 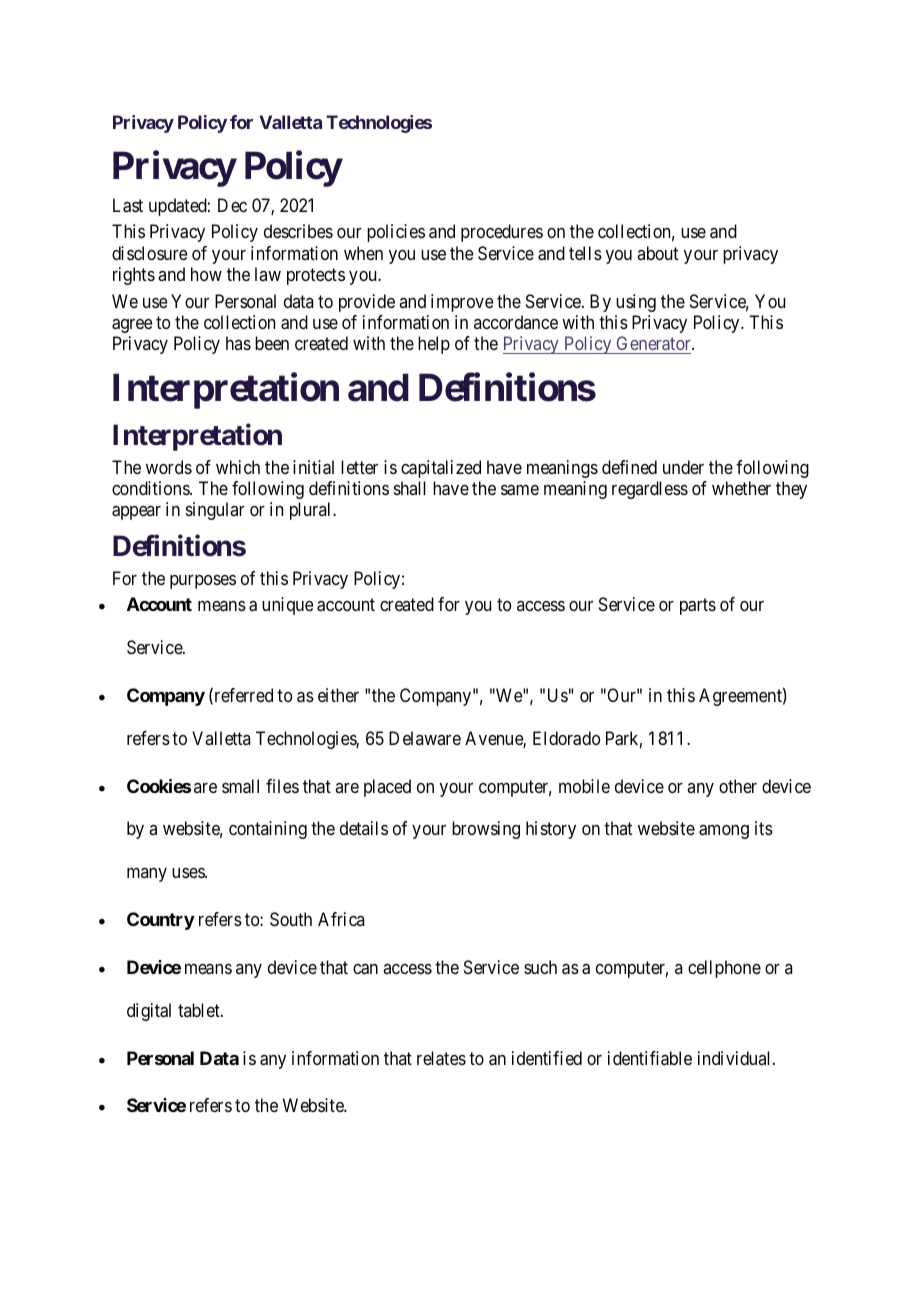 I want to click on under, so click(x=683, y=467).
